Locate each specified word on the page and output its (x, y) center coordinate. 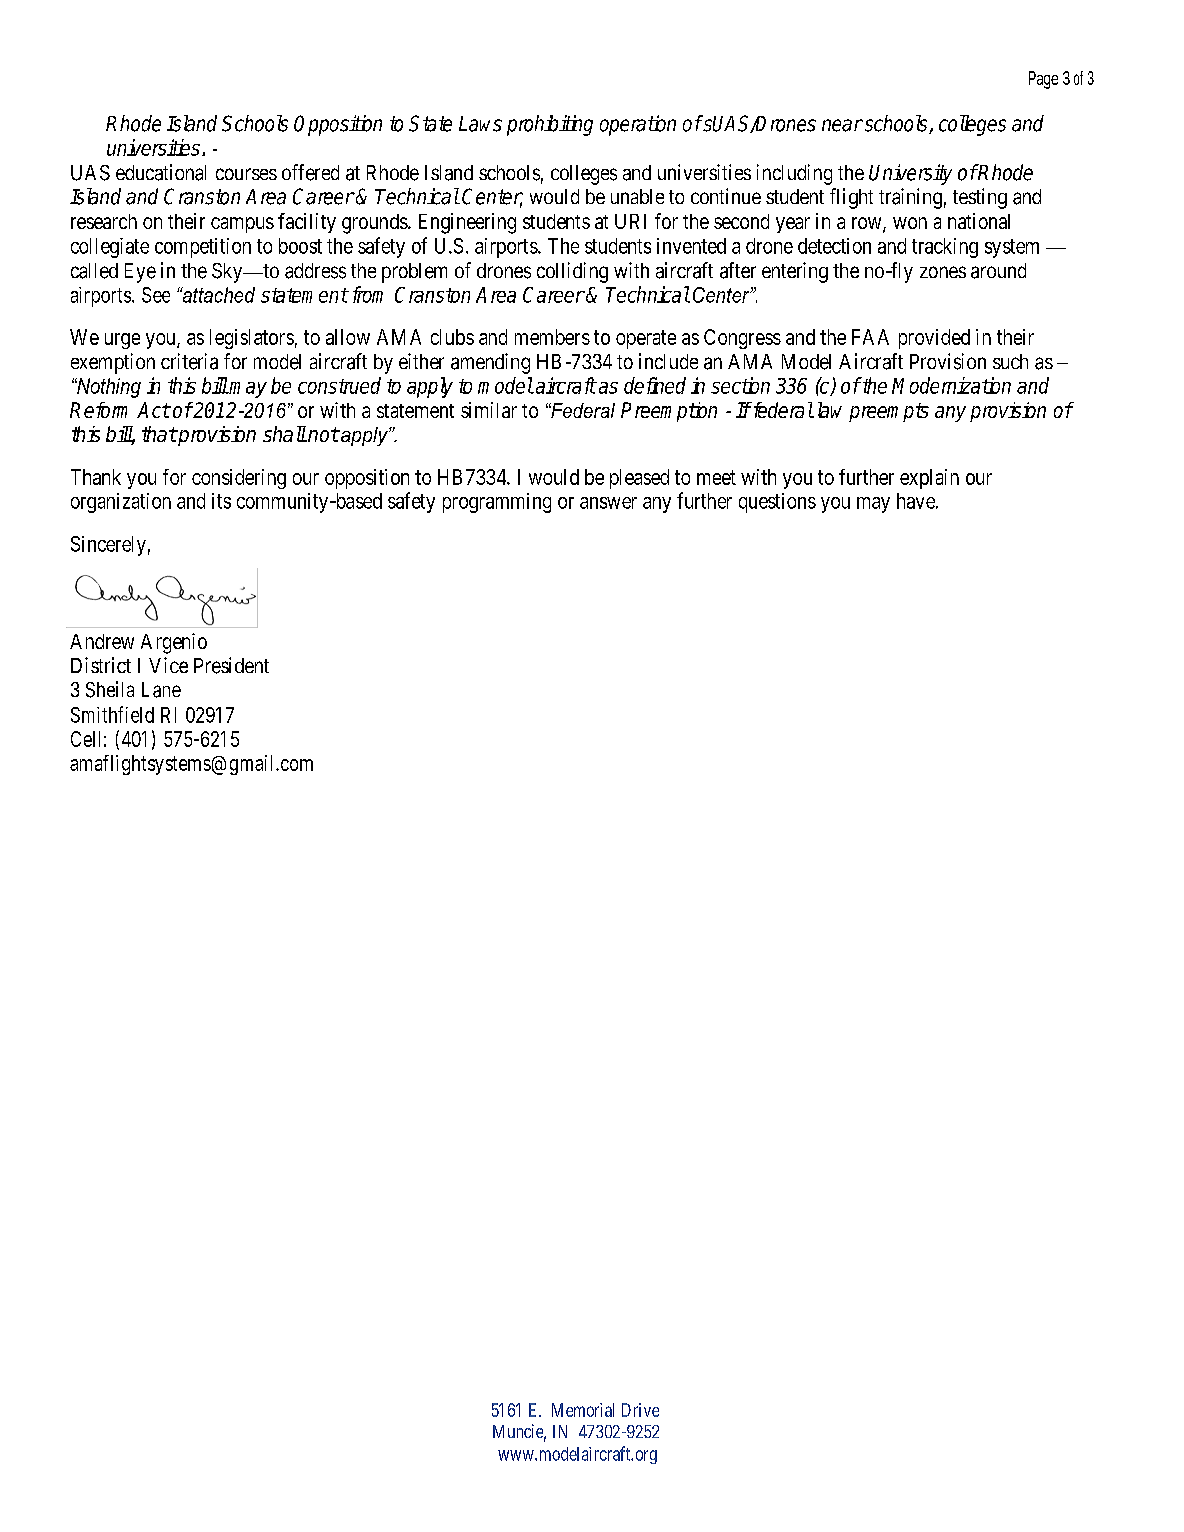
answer (608, 503)
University (910, 174)
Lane (161, 690)
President (231, 665)
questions (777, 503)
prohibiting (550, 125)
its (221, 501)
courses (246, 174)
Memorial (583, 1410)
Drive (640, 1410)
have (916, 501)
